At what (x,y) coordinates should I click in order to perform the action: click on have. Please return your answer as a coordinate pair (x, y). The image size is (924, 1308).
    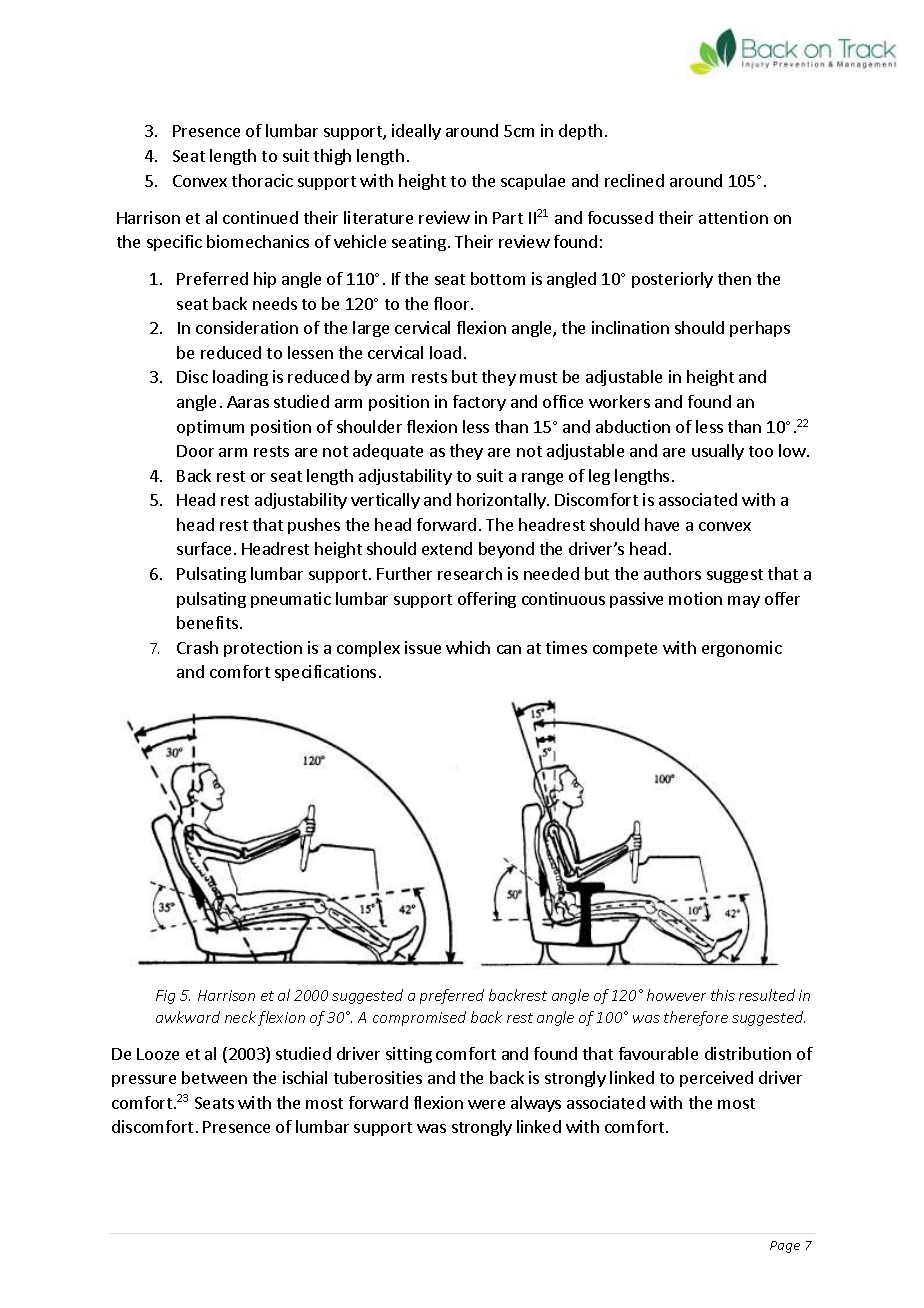
    Looking at the image, I should click on (662, 524).
